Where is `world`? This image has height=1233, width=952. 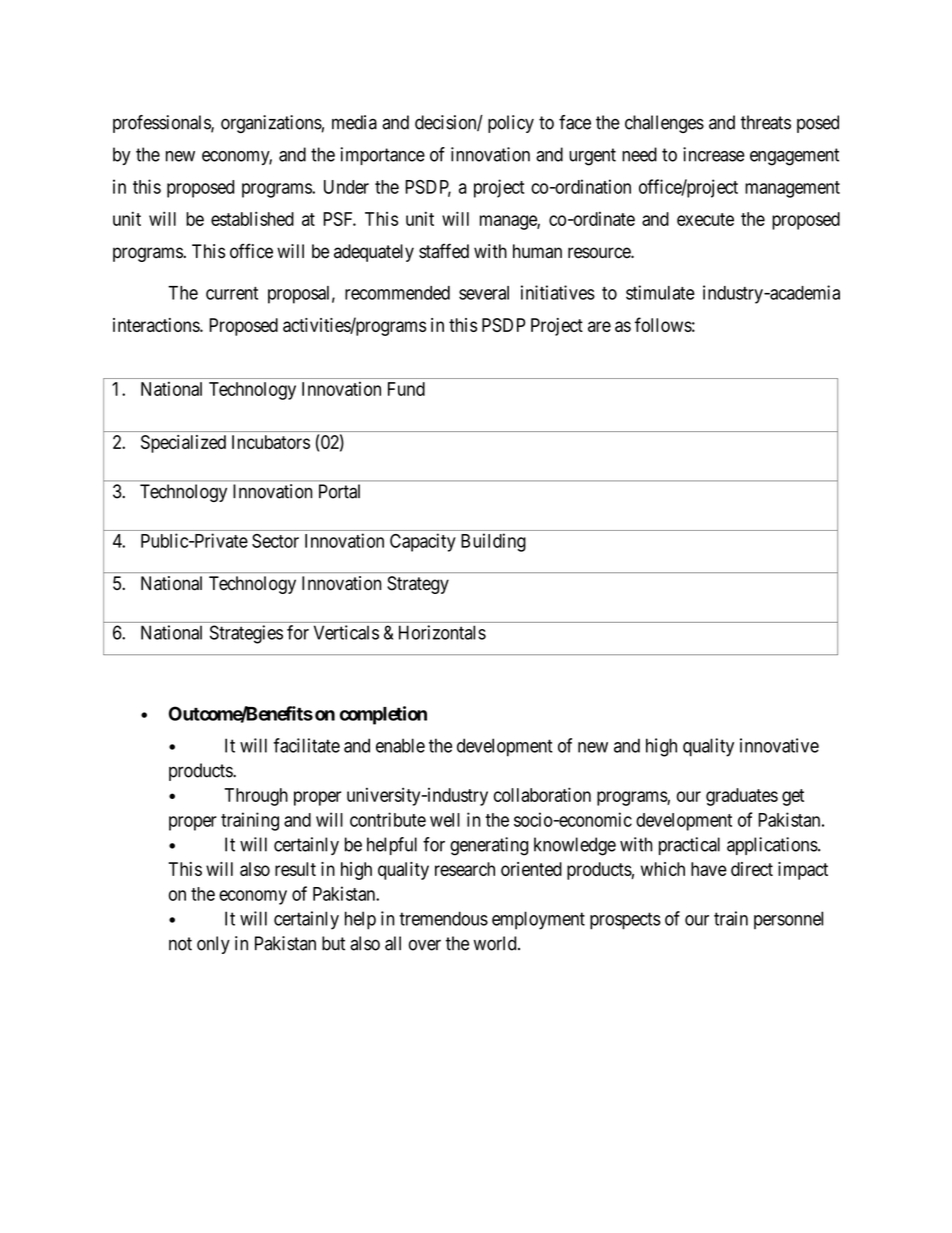
world is located at coordinates (496, 943).
